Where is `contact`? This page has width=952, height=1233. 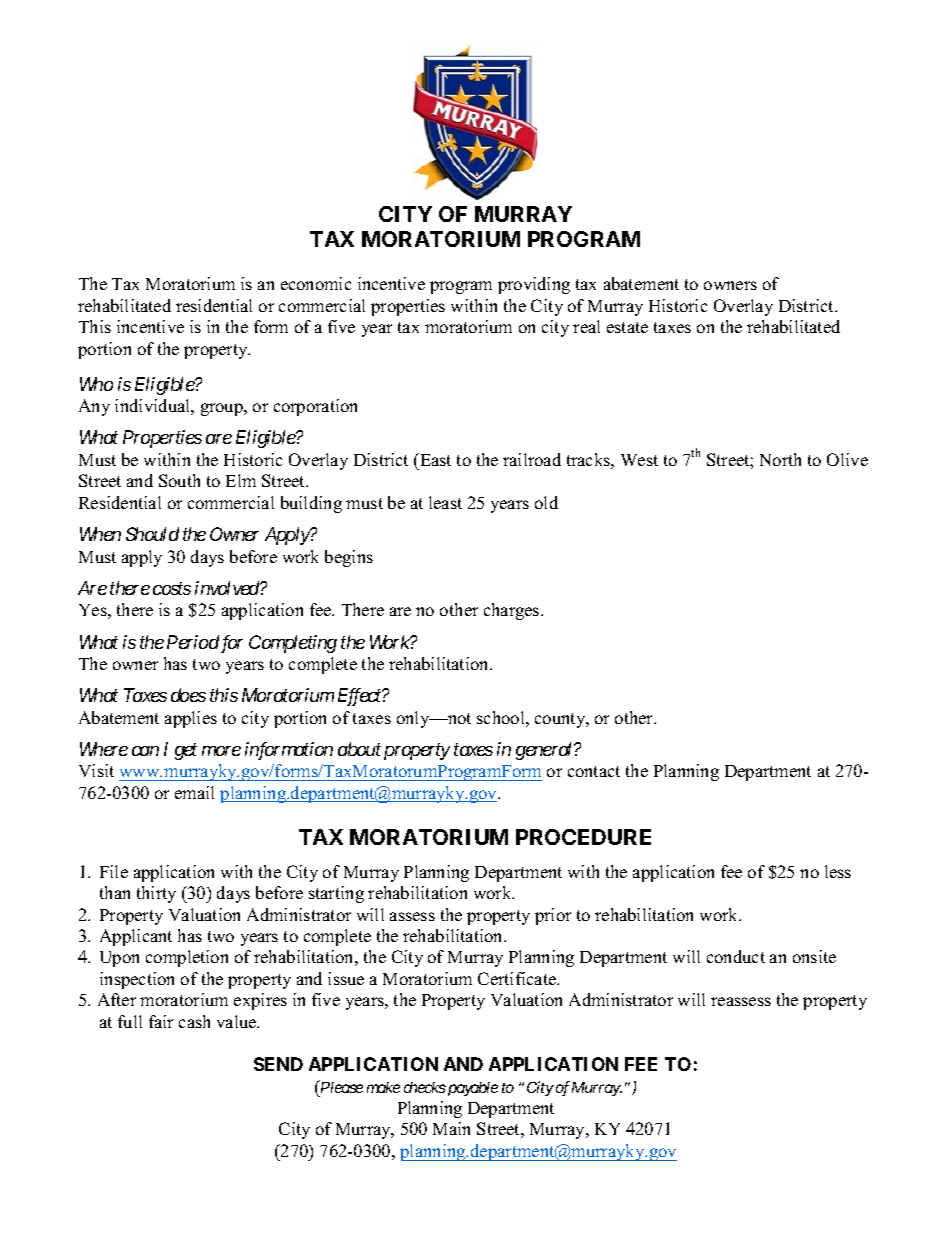 contact is located at coordinates (594, 771).
